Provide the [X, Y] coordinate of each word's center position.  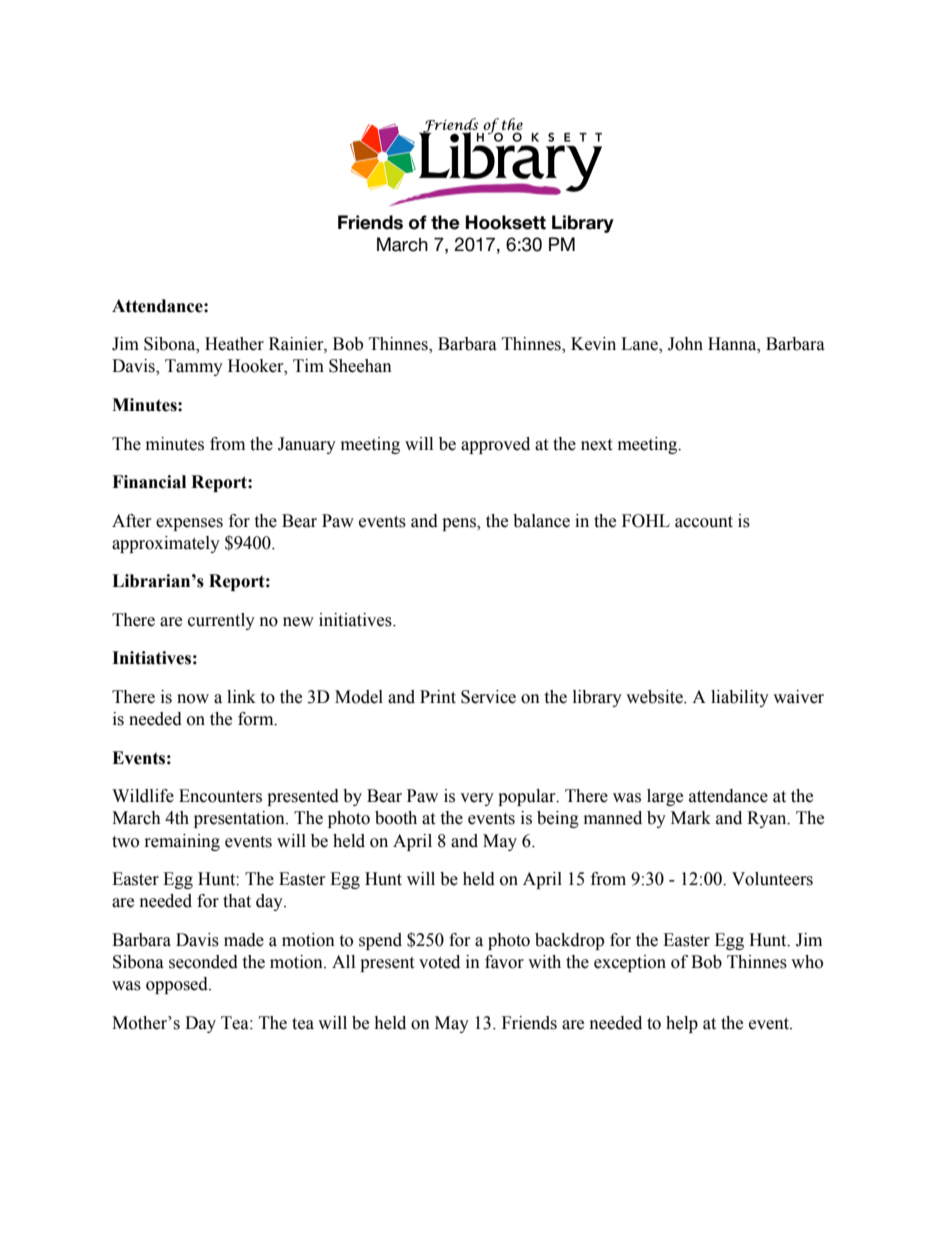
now [193, 699]
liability [740, 698]
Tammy [194, 367]
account [704, 522]
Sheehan [360, 366]
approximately [166, 544]
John [685, 344]
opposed [178, 985]
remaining [182, 842]
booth [396, 818]
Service [488, 697]
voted [439, 962]
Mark [691, 818]
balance [541, 521]
